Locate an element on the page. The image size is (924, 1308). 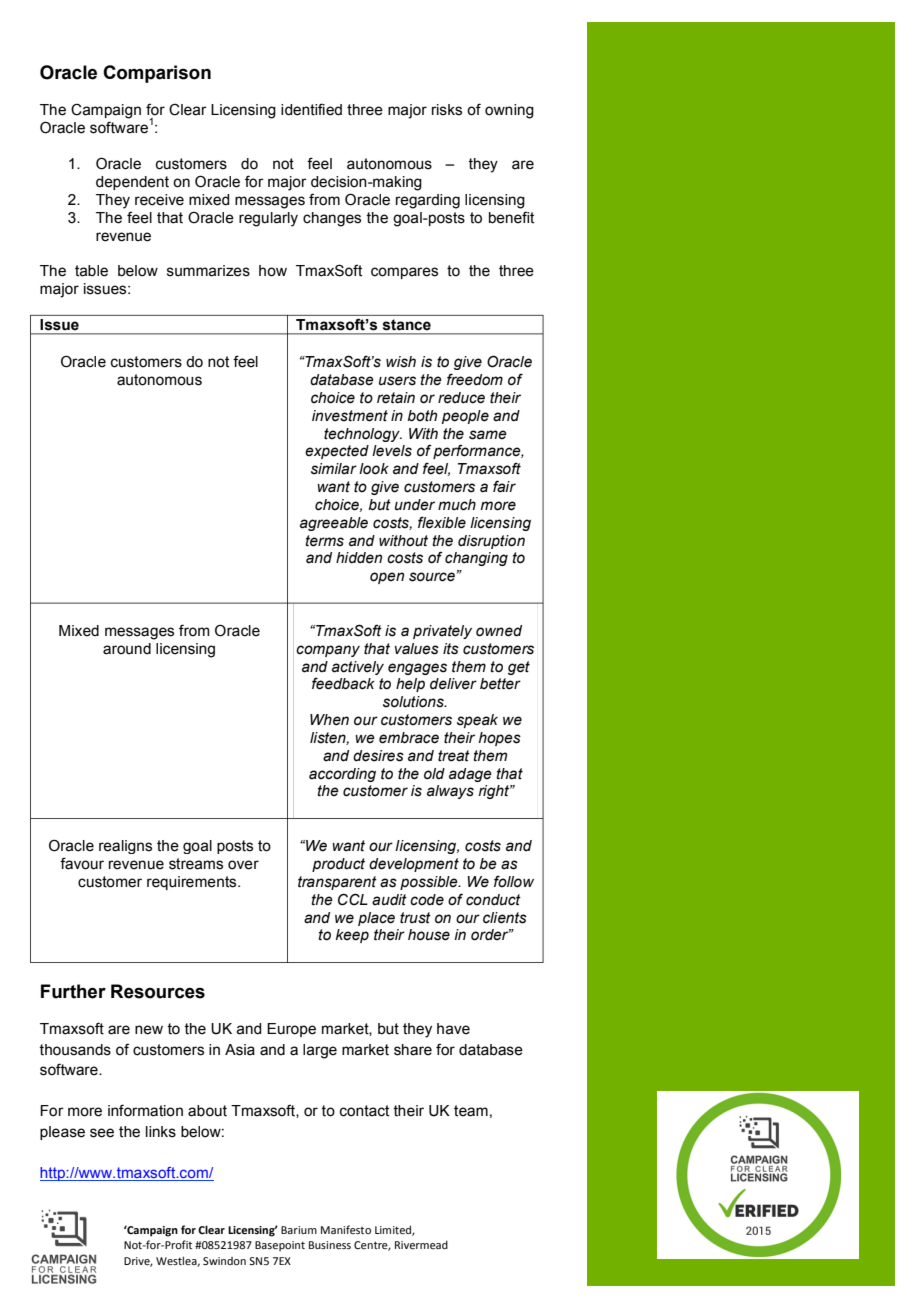
around is located at coordinates (127, 649).
